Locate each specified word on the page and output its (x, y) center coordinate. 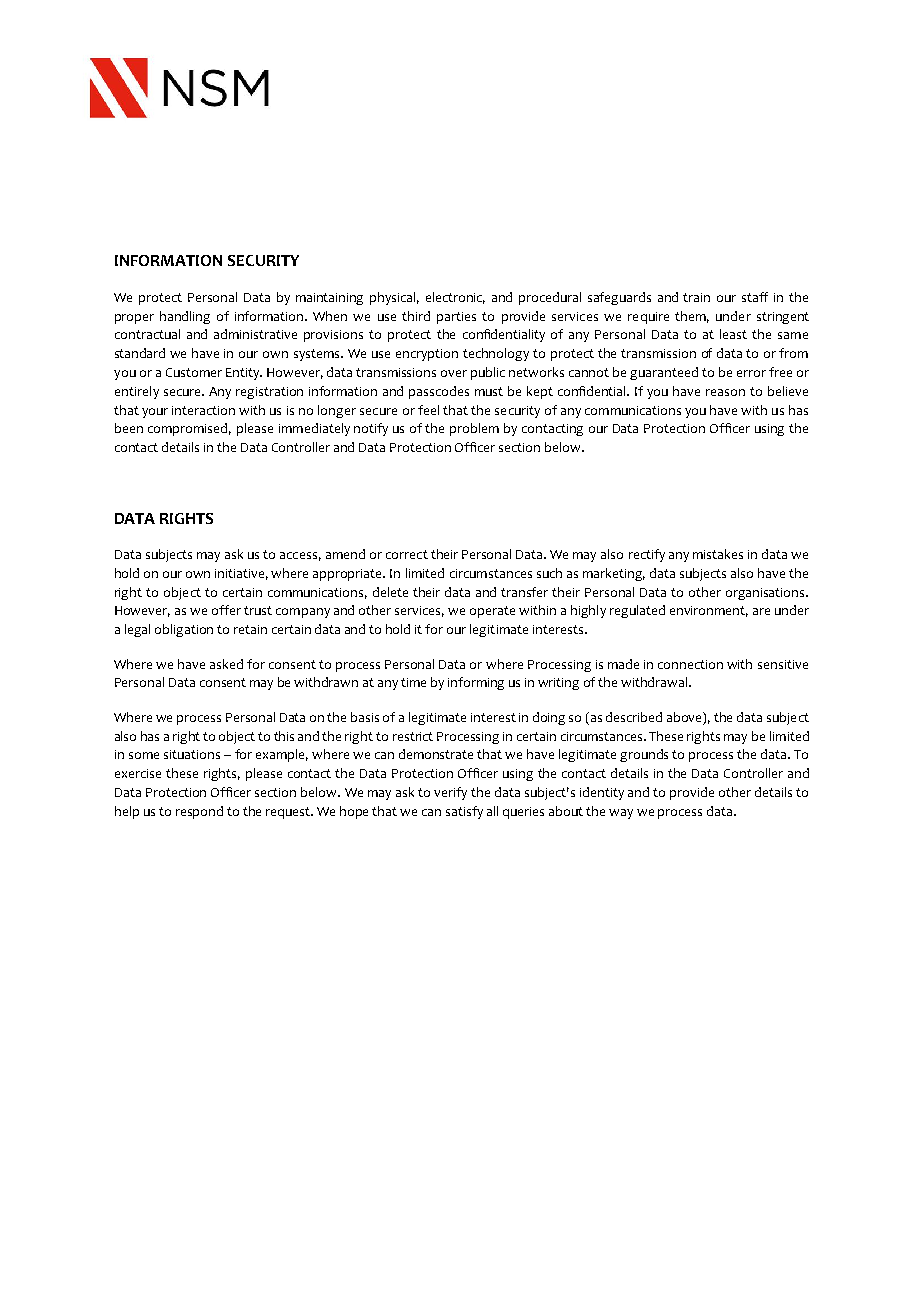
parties (456, 318)
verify (450, 793)
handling (185, 317)
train (696, 297)
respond (199, 812)
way (621, 814)
